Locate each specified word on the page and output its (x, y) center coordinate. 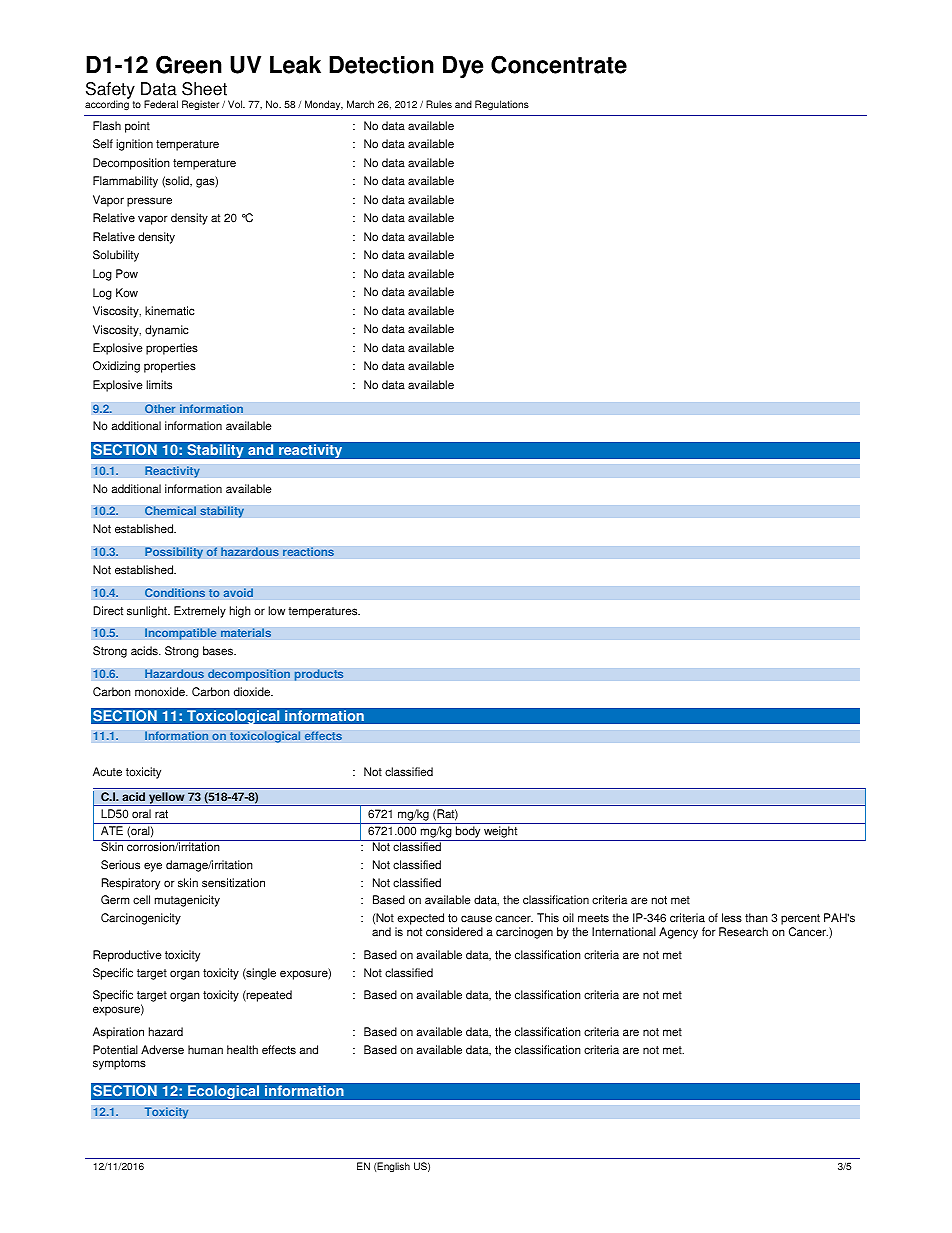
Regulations (502, 105)
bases (219, 651)
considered (454, 932)
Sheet (204, 89)
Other (160, 409)
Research (743, 932)
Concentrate (559, 64)
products (319, 675)
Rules (439, 104)
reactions (308, 552)
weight (501, 833)
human (205, 1049)
